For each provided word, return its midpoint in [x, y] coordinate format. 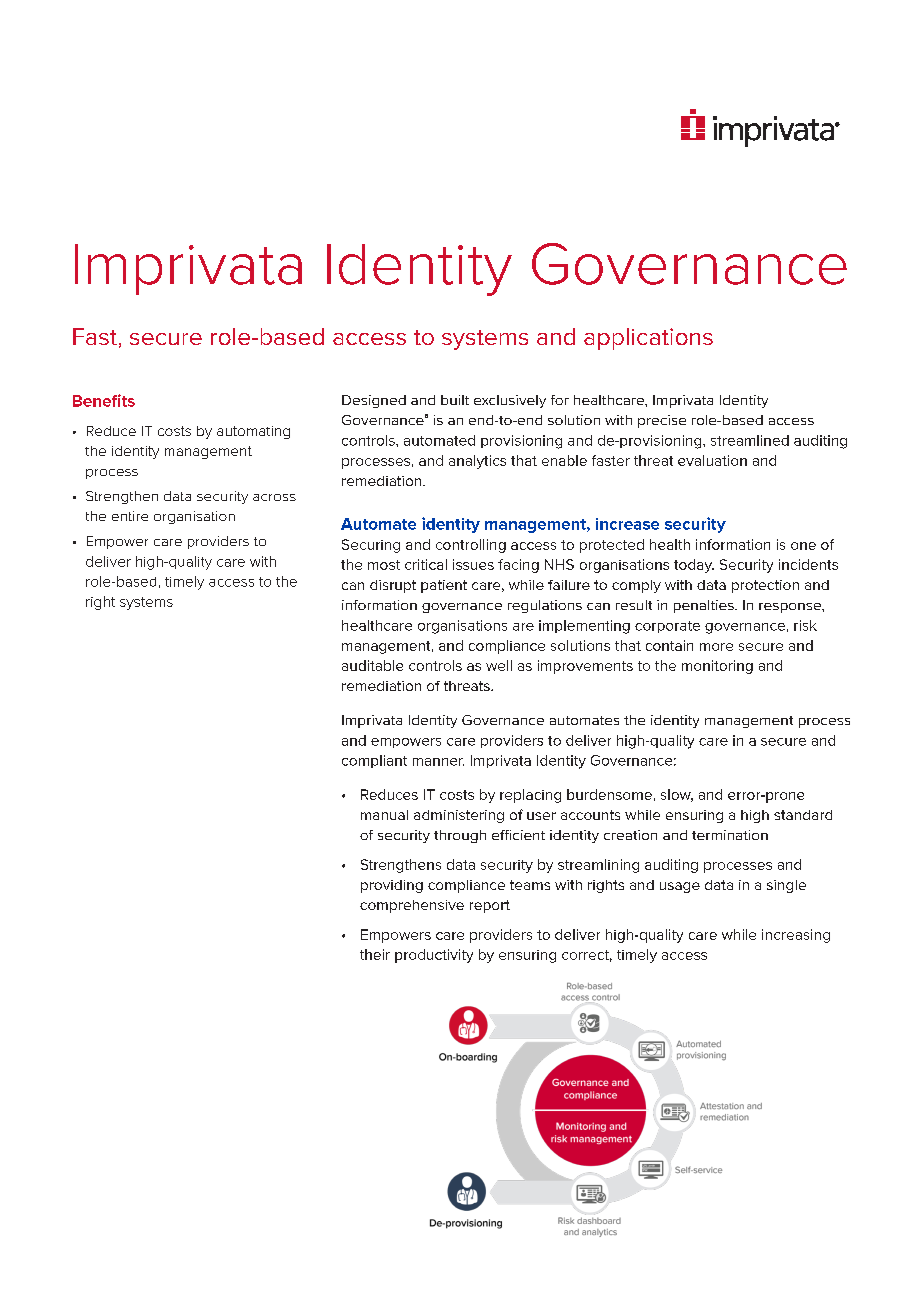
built [455, 400]
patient [444, 586]
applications [648, 339]
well [499, 665]
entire [130, 516]
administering [459, 816]
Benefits [104, 400]
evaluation [712, 460]
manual [384, 815]
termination [730, 835]
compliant [374, 761]
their [375, 954]
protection [765, 586]
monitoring [717, 667]
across [274, 497]
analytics [477, 462]
